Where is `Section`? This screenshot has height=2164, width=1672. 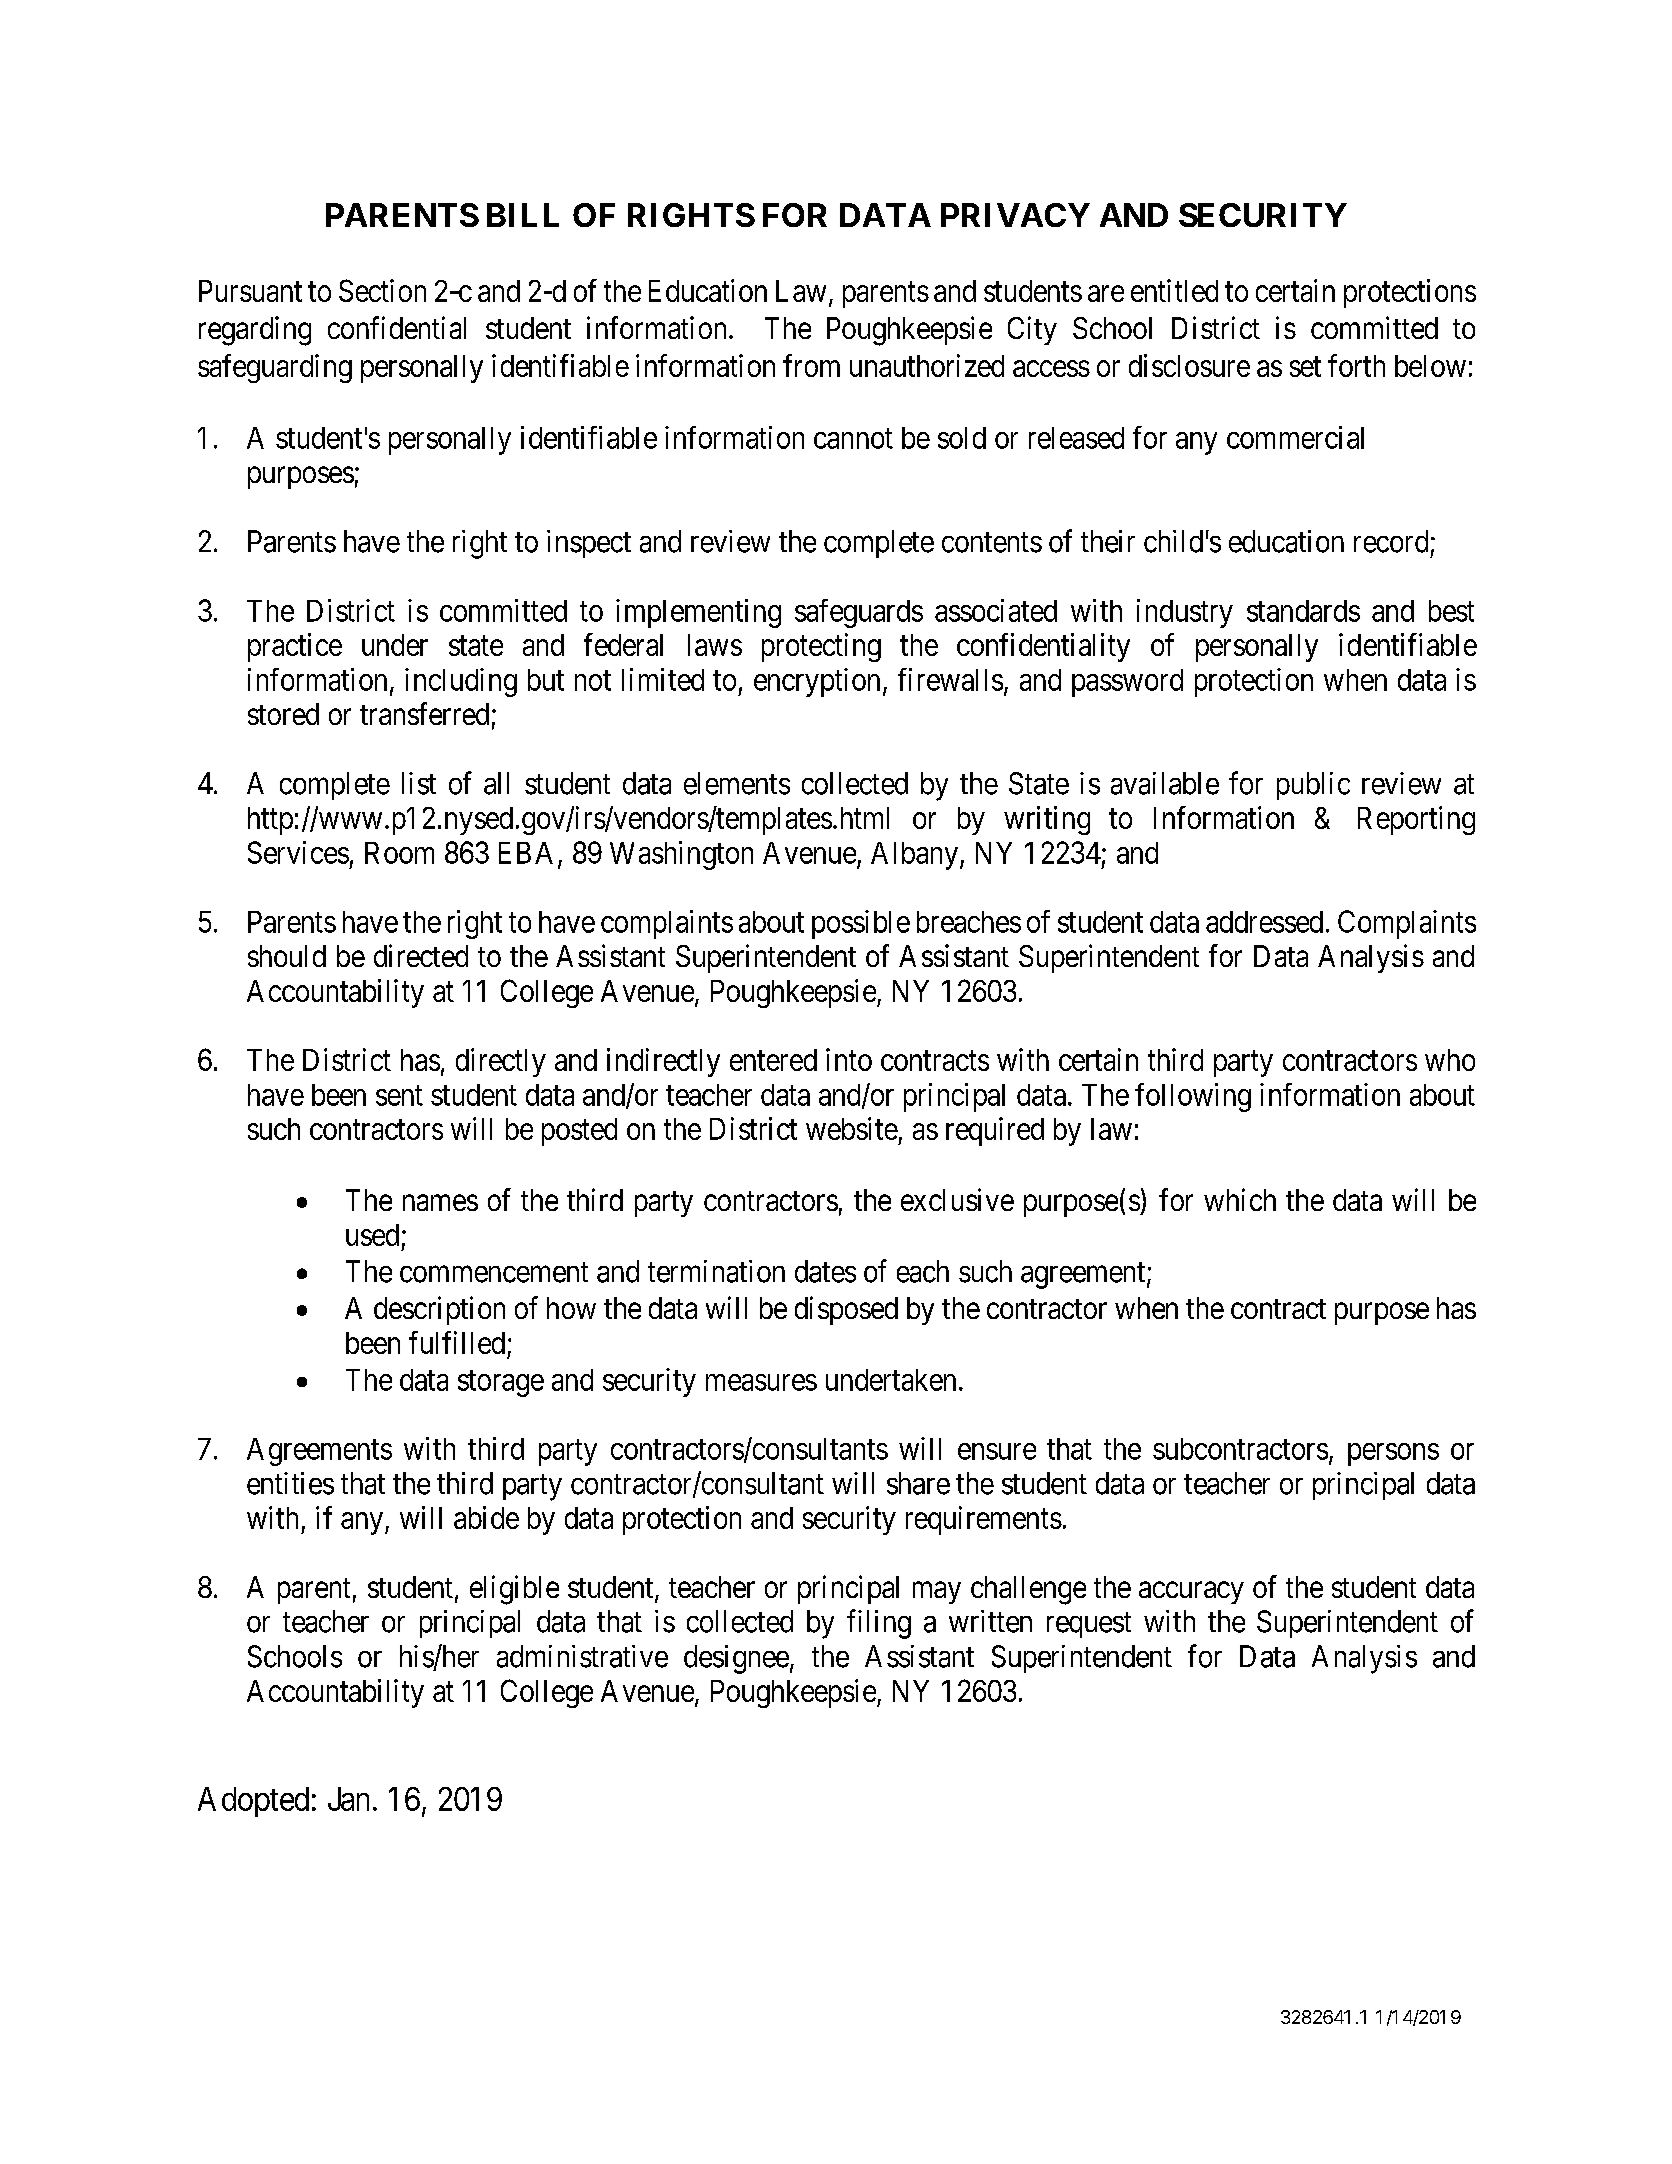 Section is located at coordinates (382, 290).
